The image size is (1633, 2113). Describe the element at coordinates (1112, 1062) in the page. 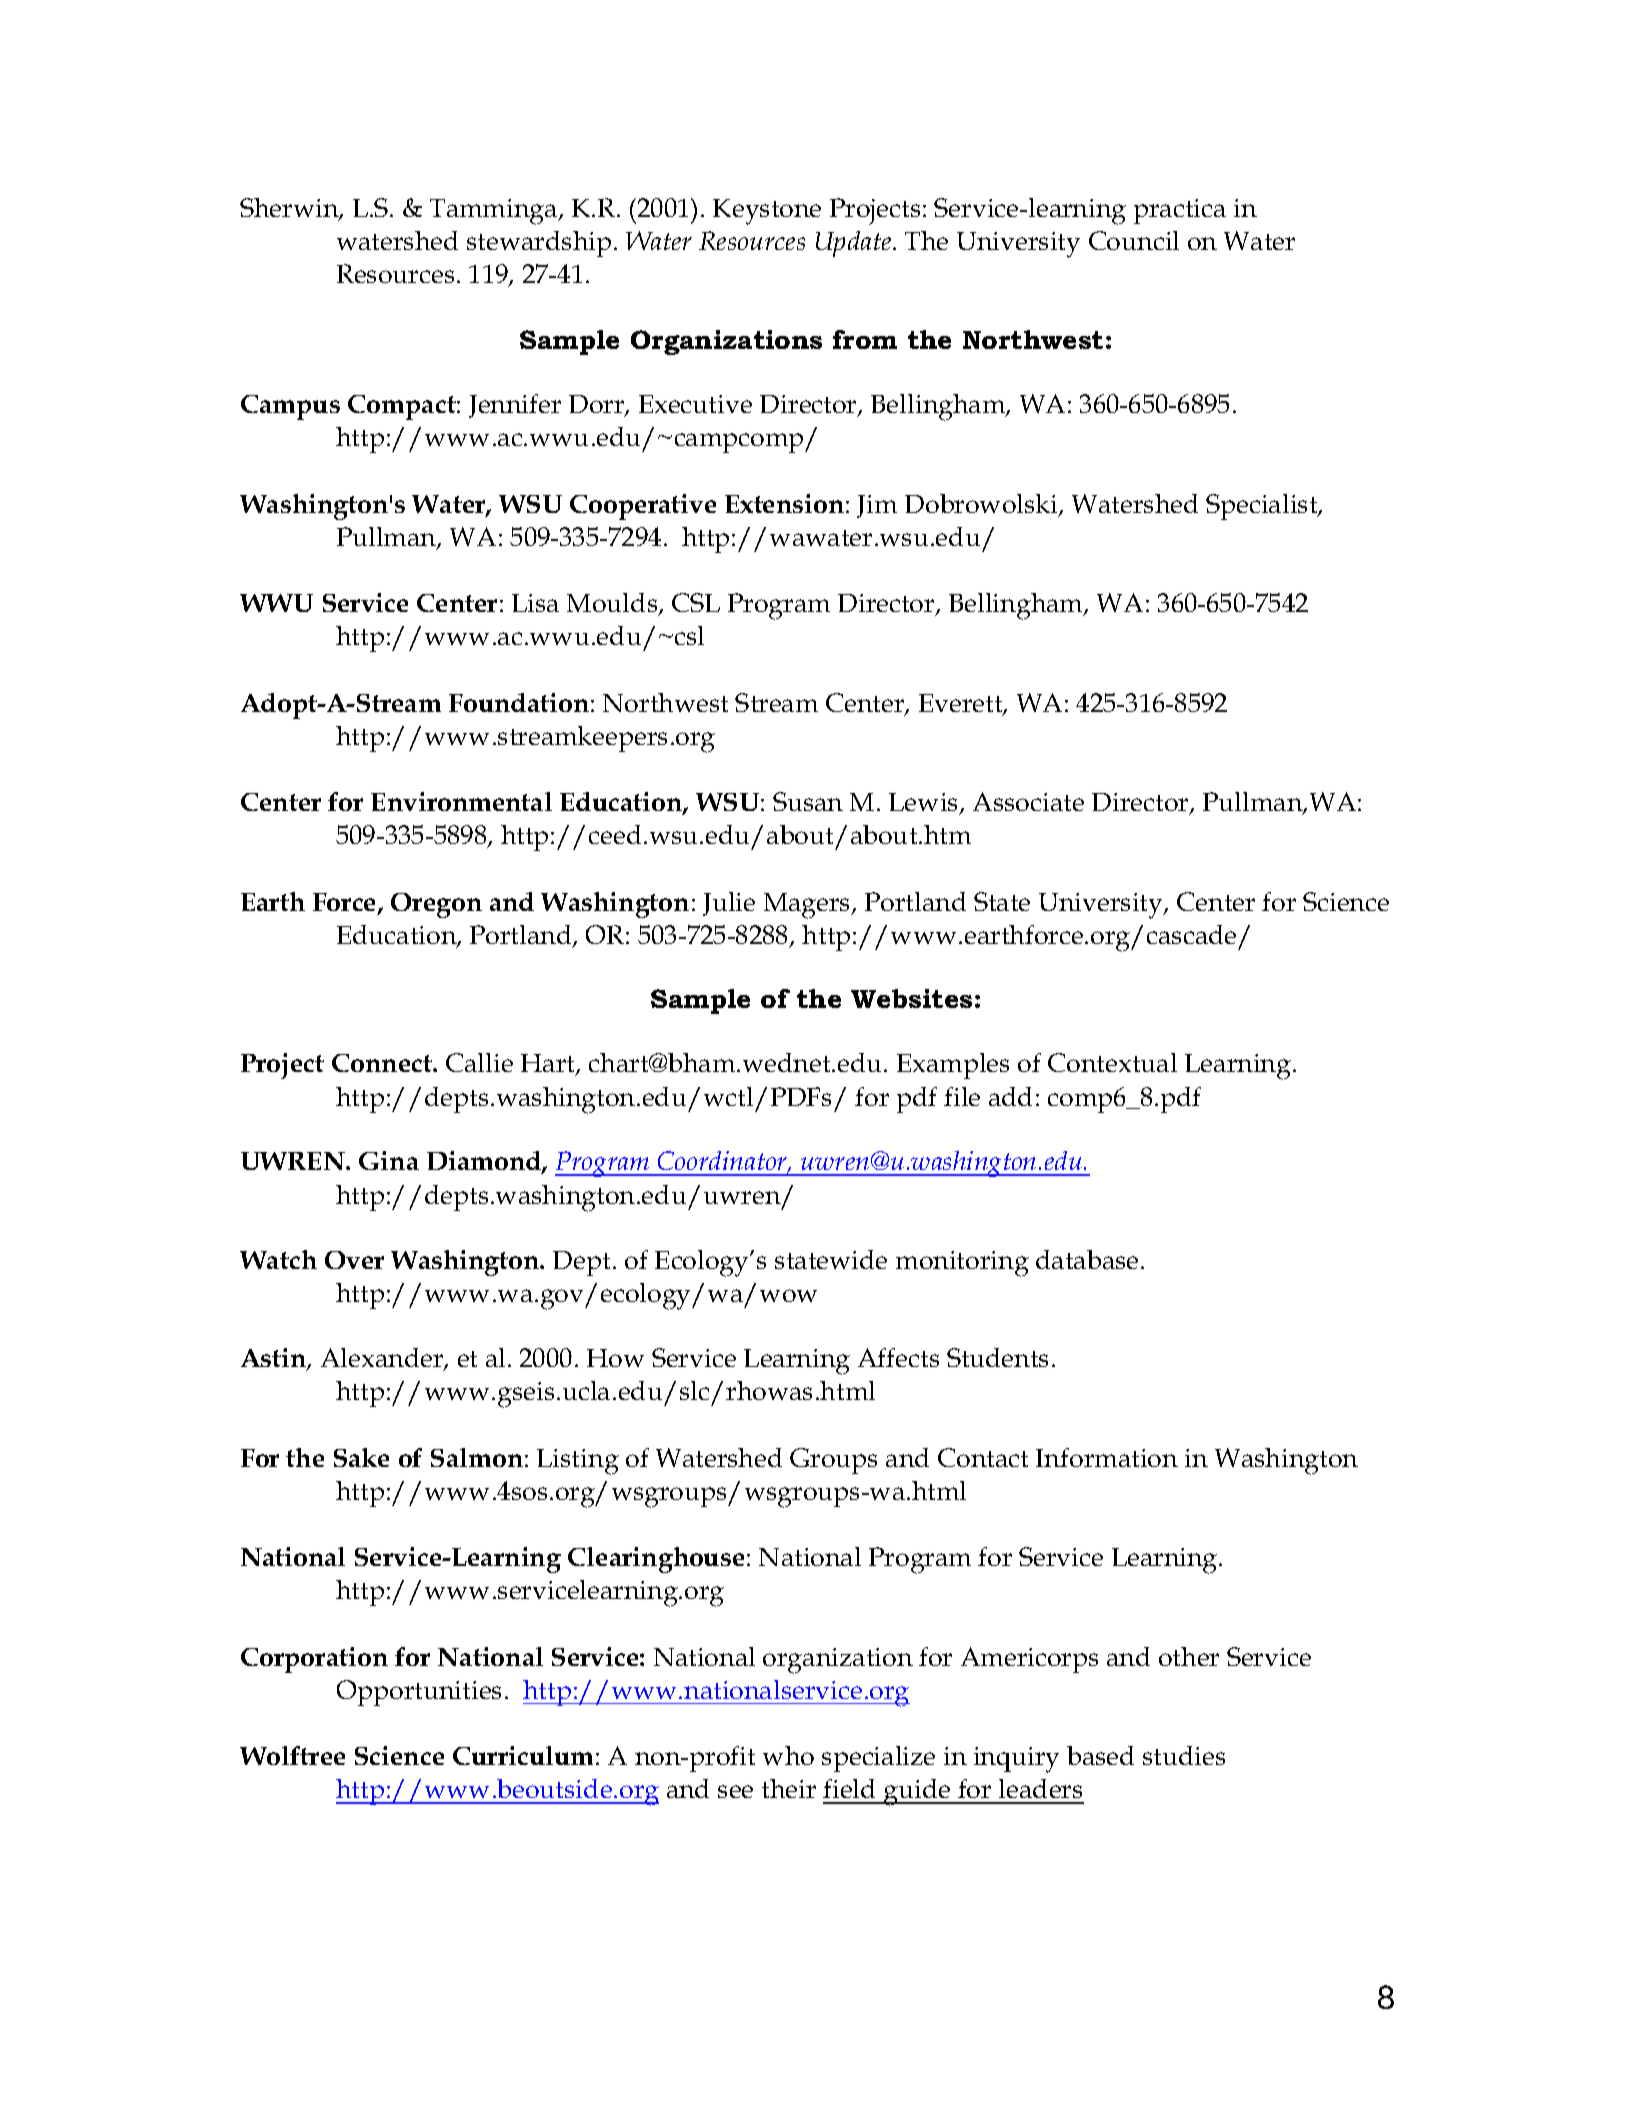

I see `Contextual` at that location.
